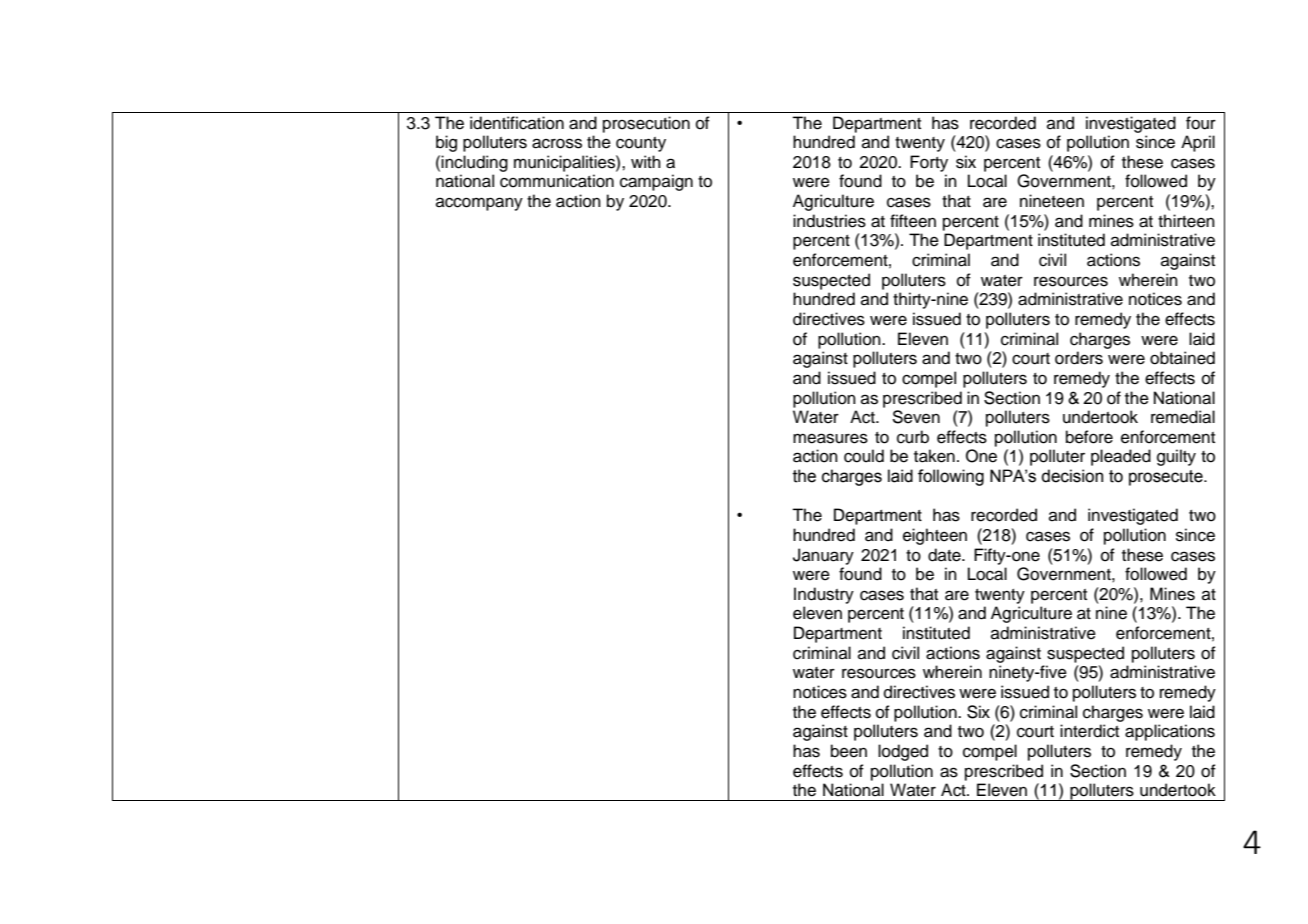  What do you see at coordinates (1186, 221) in the image?
I see `thirteen` at bounding box center [1186, 221].
